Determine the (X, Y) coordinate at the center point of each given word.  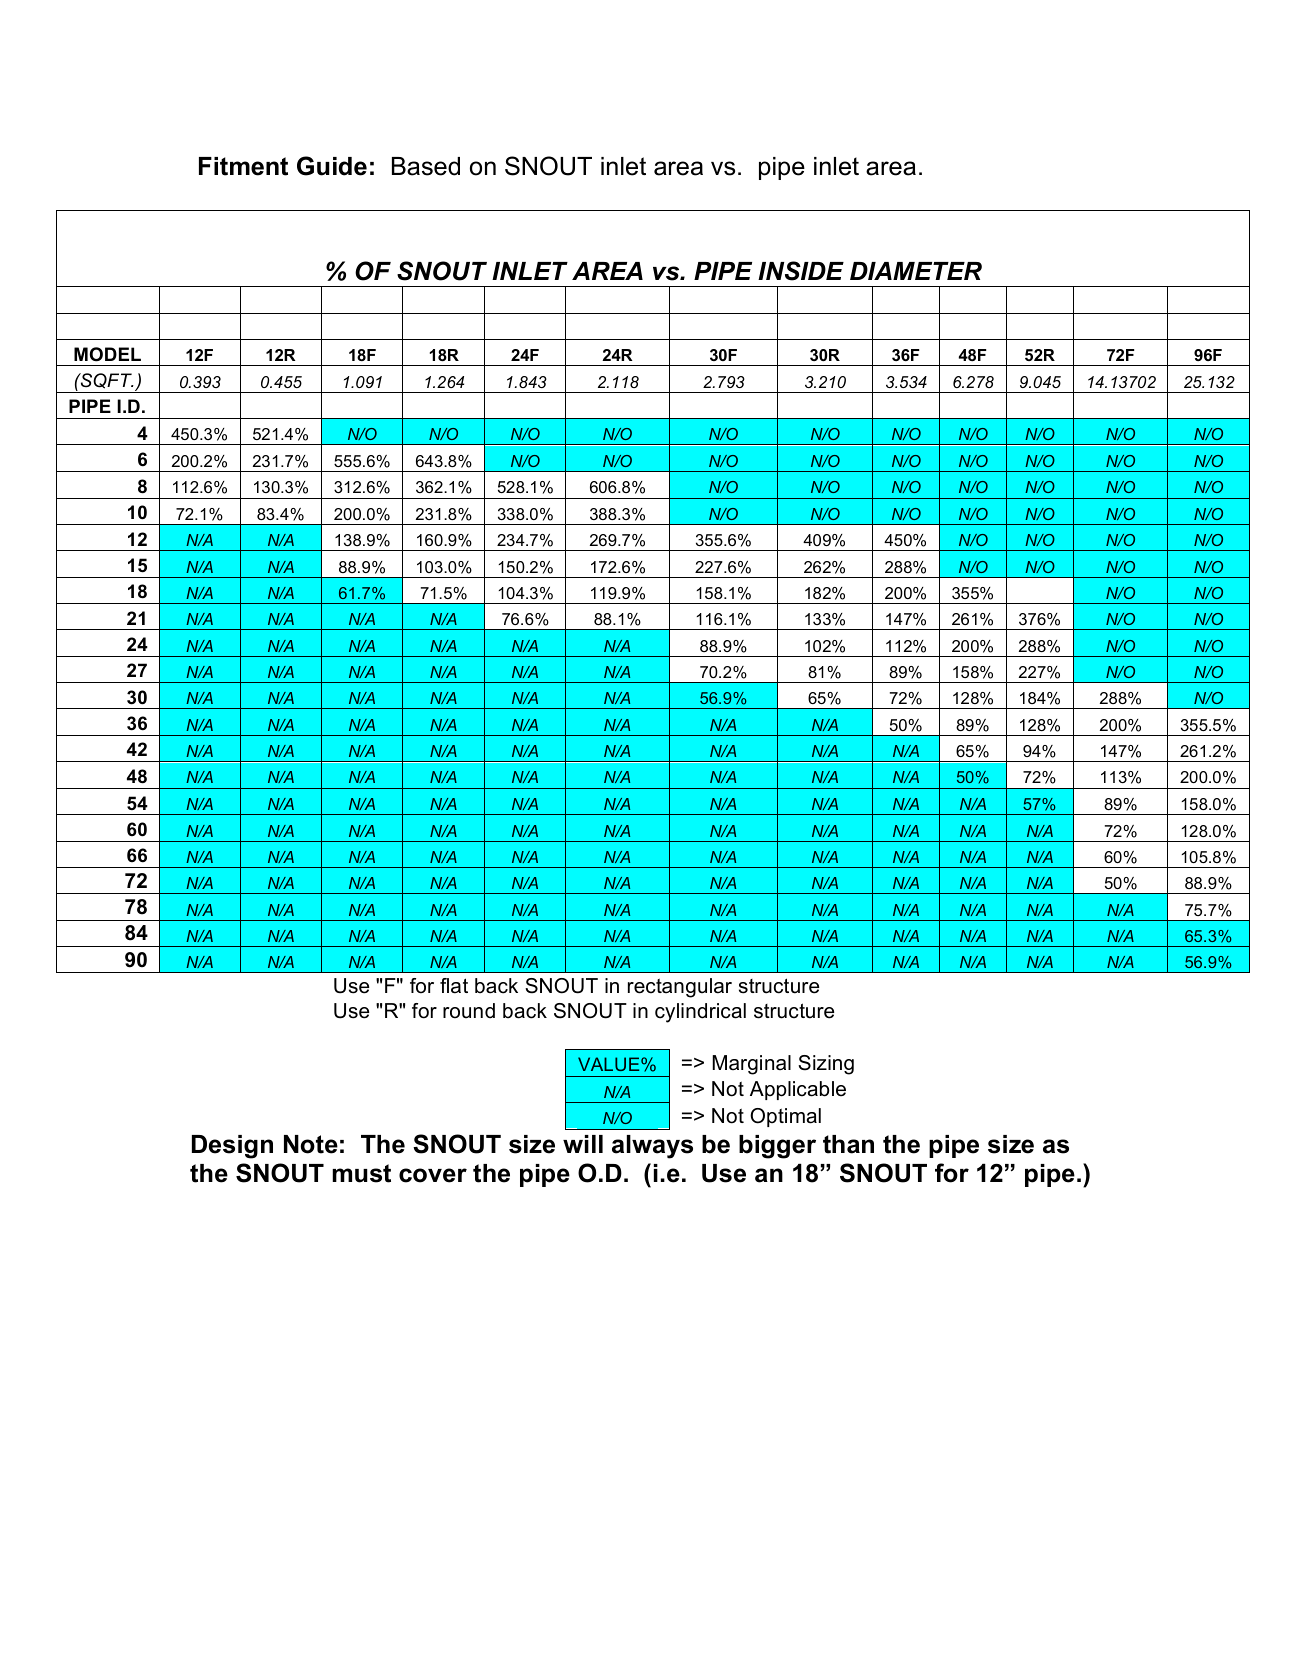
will (583, 1144)
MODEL (107, 354)
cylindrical (700, 1013)
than (848, 1144)
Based (426, 166)
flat (454, 986)
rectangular (680, 988)
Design (232, 1147)
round (469, 1011)
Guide (332, 166)
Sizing (826, 1065)
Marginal (751, 1065)
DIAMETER (916, 271)
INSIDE (801, 271)
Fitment (243, 166)
